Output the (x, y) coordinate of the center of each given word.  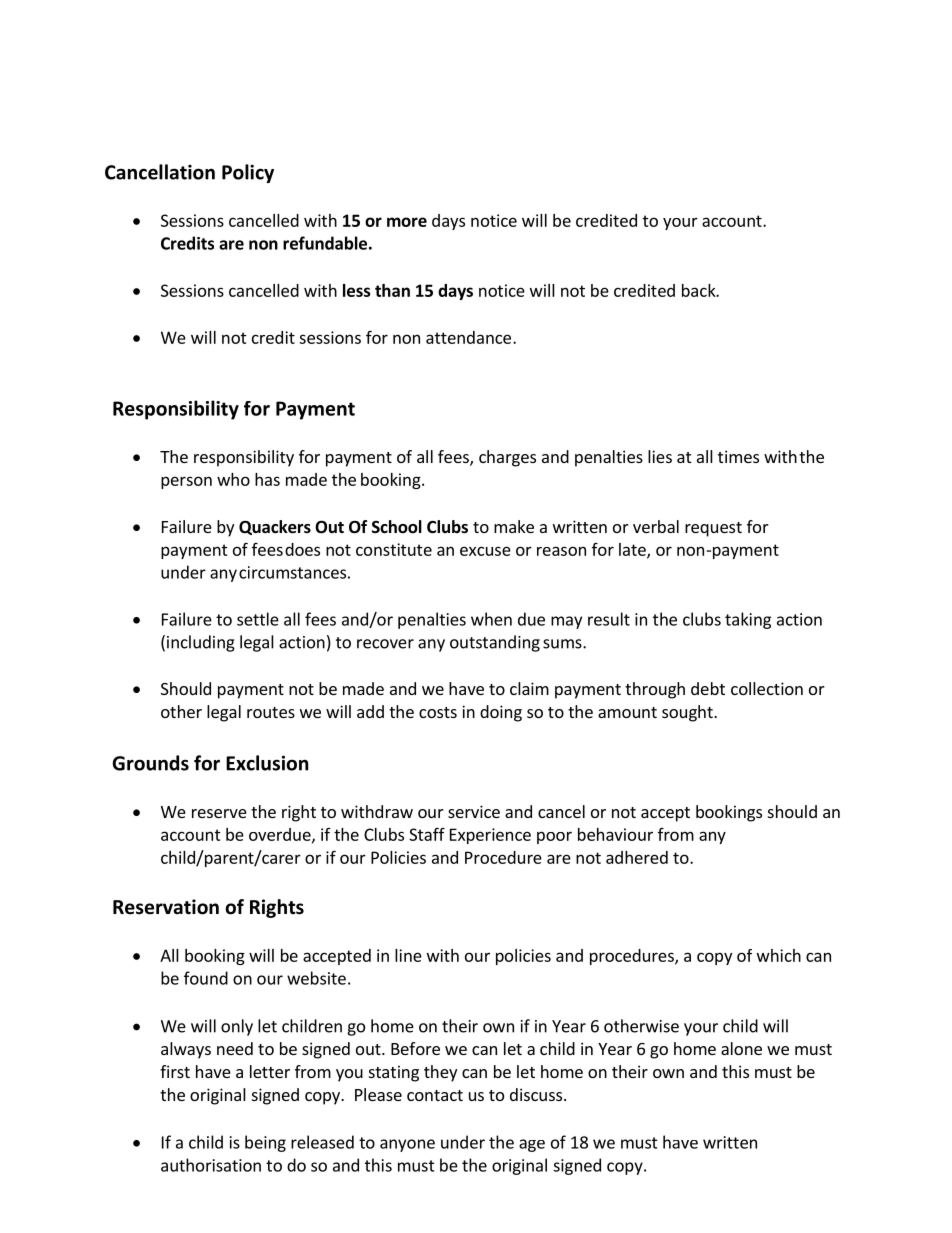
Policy (248, 173)
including (201, 643)
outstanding (495, 643)
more (407, 222)
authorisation (211, 1165)
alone (741, 1048)
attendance (468, 337)
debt (708, 688)
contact (435, 1095)
